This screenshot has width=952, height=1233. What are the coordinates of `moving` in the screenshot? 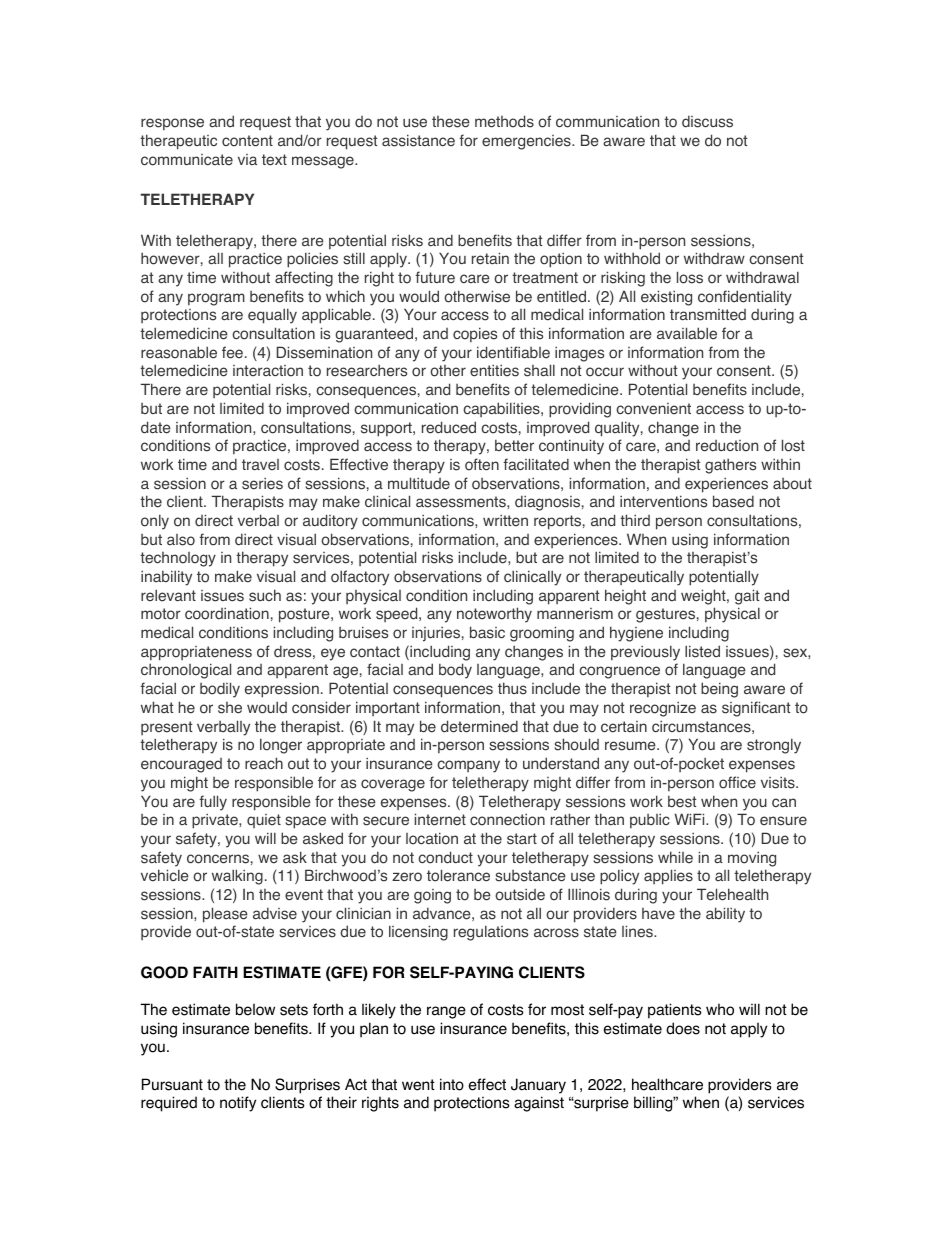 It's located at (752, 859).
